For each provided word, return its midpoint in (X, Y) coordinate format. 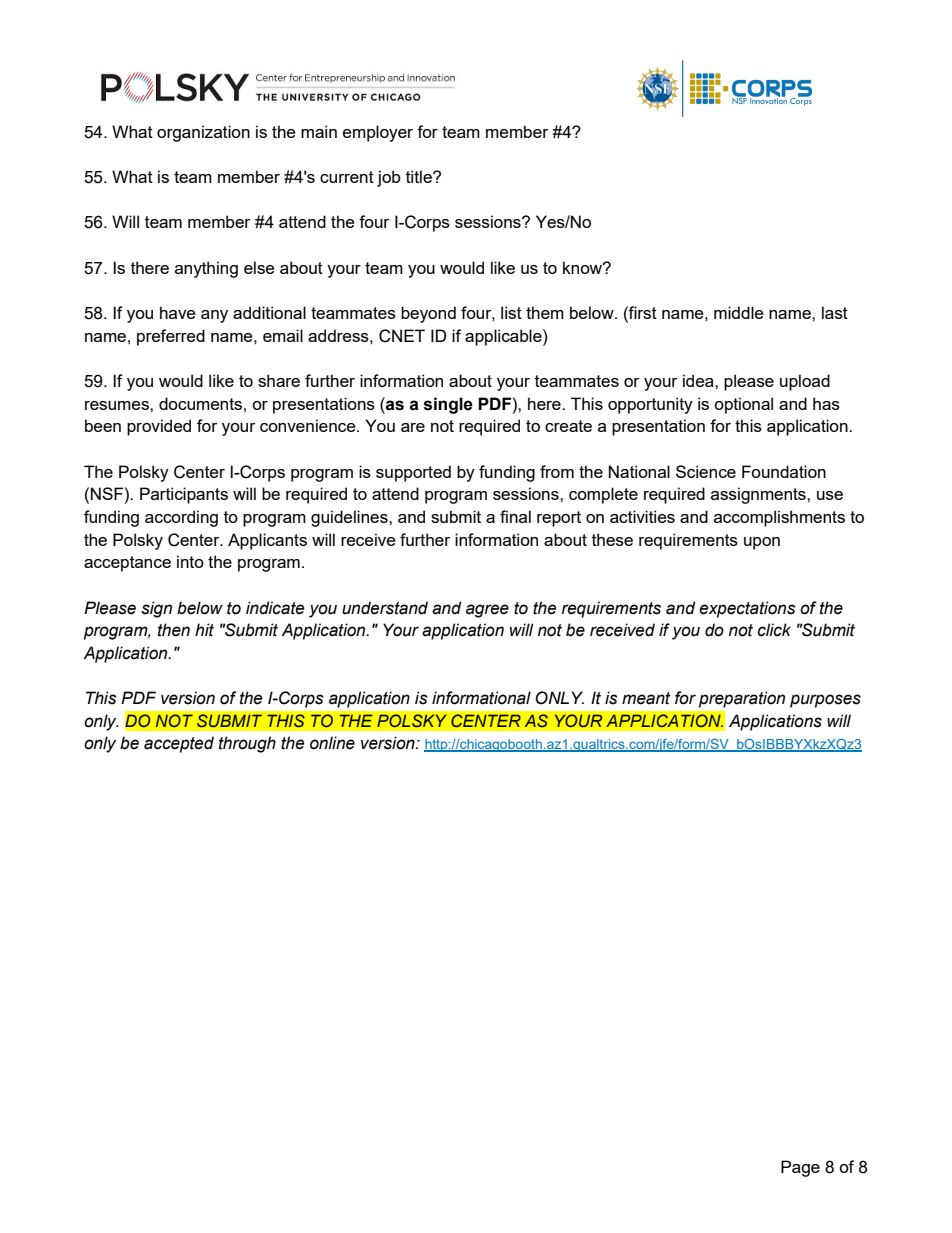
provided (159, 427)
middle (738, 312)
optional (743, 405)
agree (487, 611)
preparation (742, 699)
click (774, 630)
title (420, 176)
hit (204, 630)
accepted (179, 744)
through (247, 744)
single (448, 405)
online (332, 743)
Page (800, 1168)
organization (203, 133)
